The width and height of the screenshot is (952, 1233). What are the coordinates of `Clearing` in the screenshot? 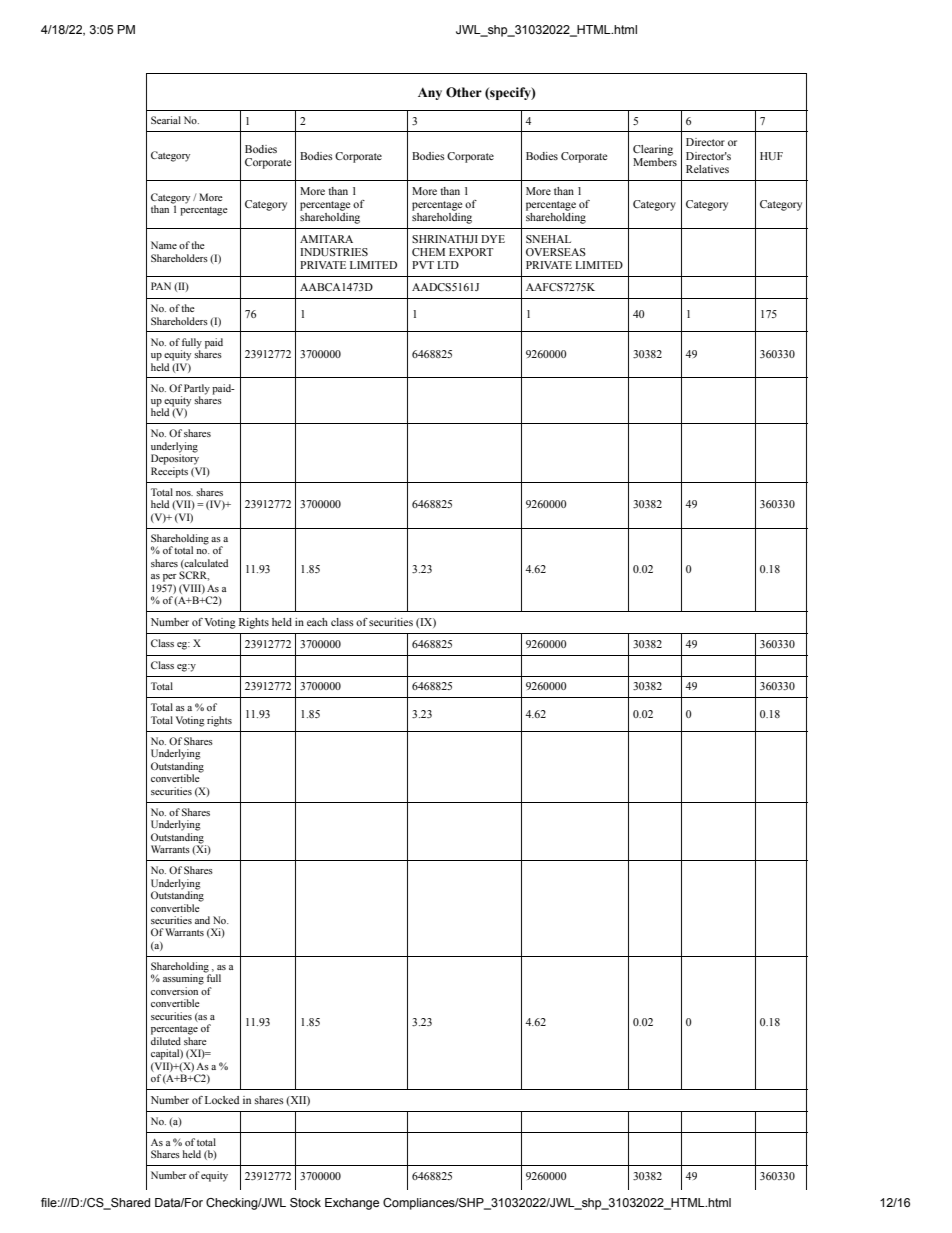 It's located at (653, 150).
